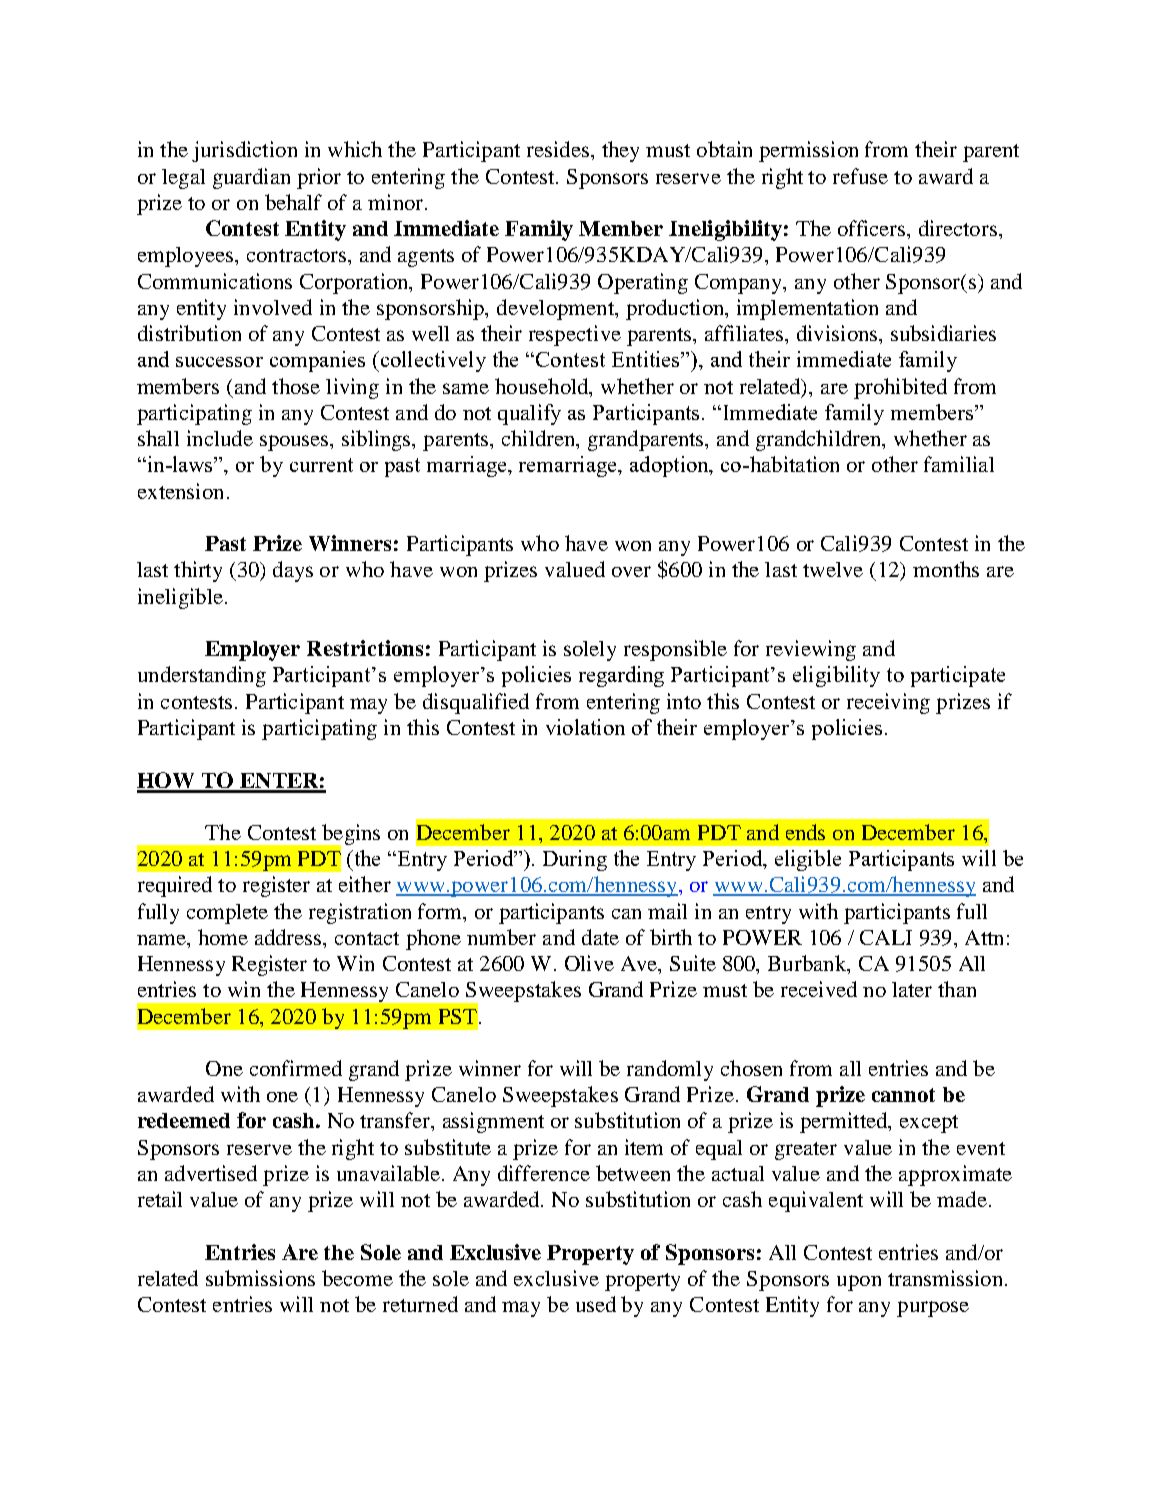 Image resolution: width=1164 pixels, height=1506 pixels. Describe the element at coordinates (585, 727) in the screenshot. I see `violation` at that location.
